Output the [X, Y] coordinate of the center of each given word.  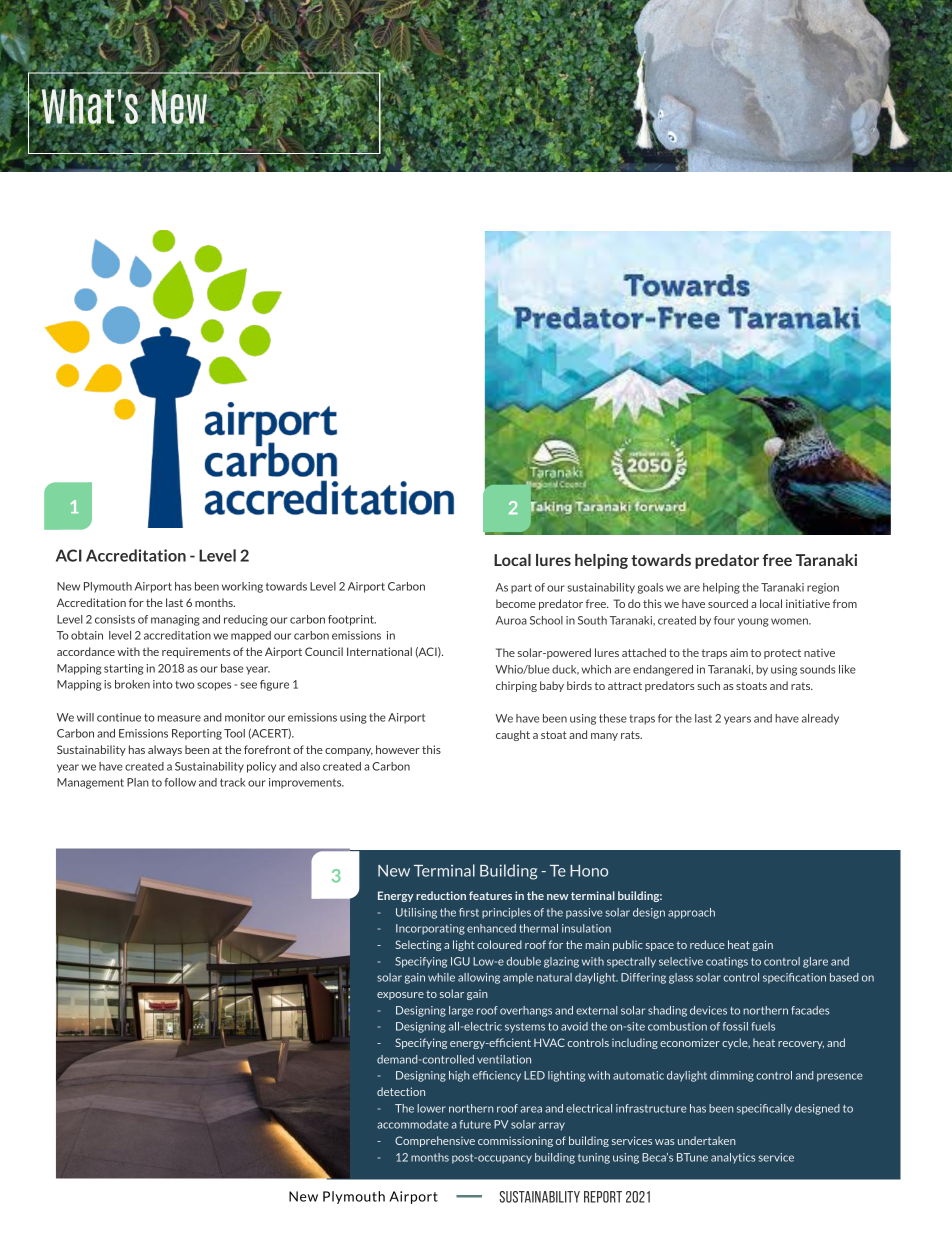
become [516, 603]
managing [175, 620]
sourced [728, 603]
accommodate [413, 1124]
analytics [733, 1158]
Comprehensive [435, 1141]
